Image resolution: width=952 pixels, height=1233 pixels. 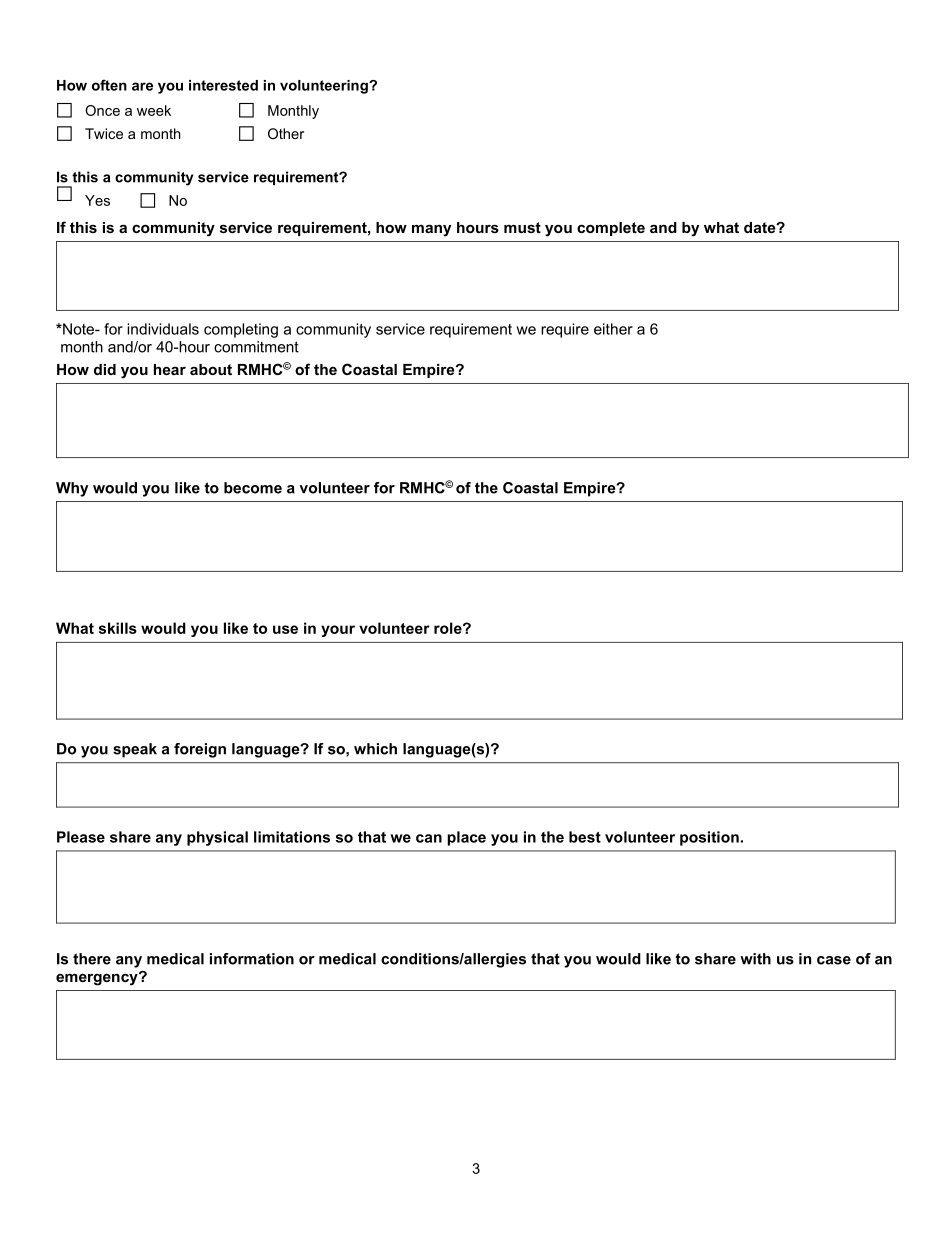 What do you see at coordinates (92, 959) in the screenshot?
I see `there` at bounding box center [92, 959].
